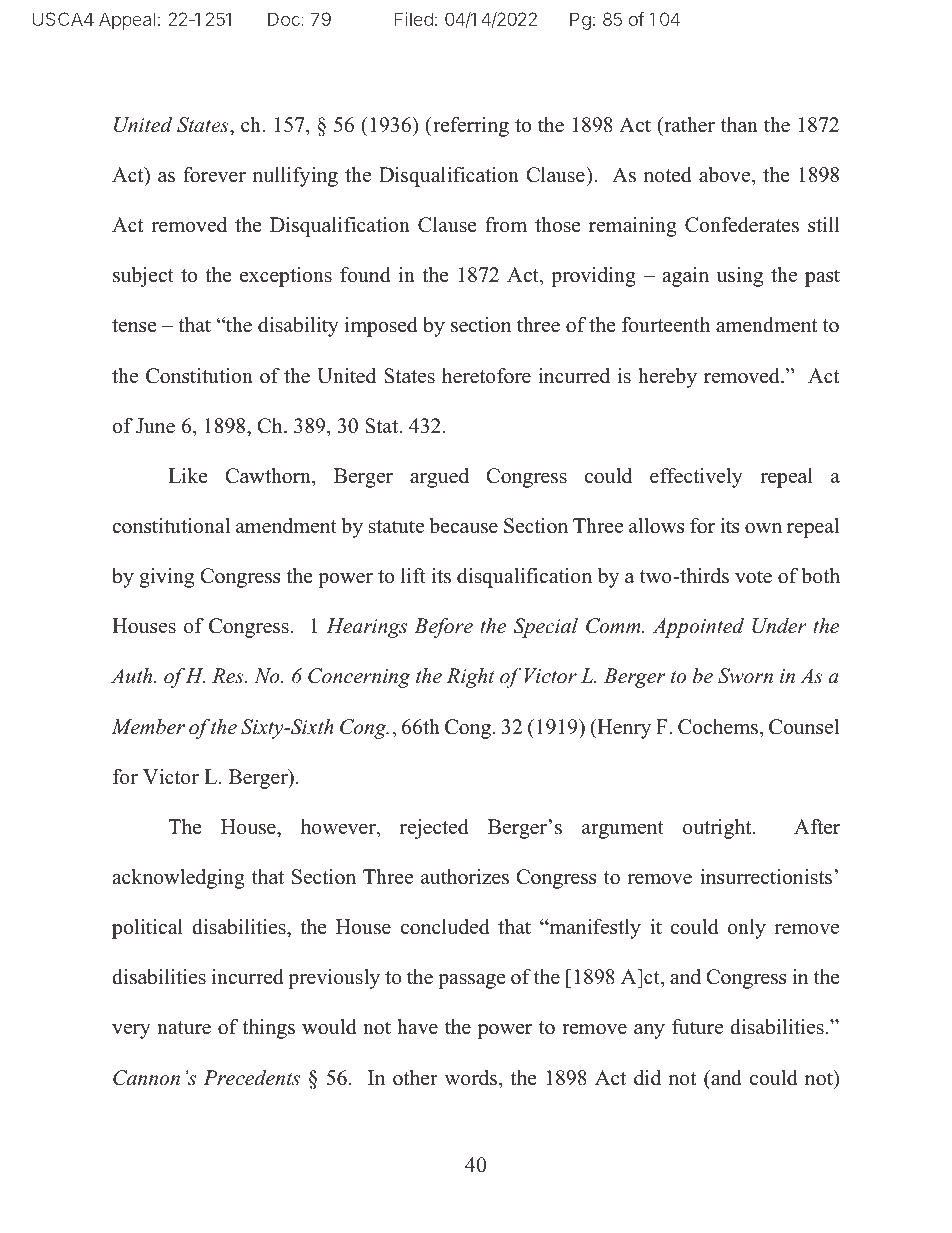  What do you see at coordinates (739, 124) in the screenshot?
I see `than` at bounding box center [739, 124].
